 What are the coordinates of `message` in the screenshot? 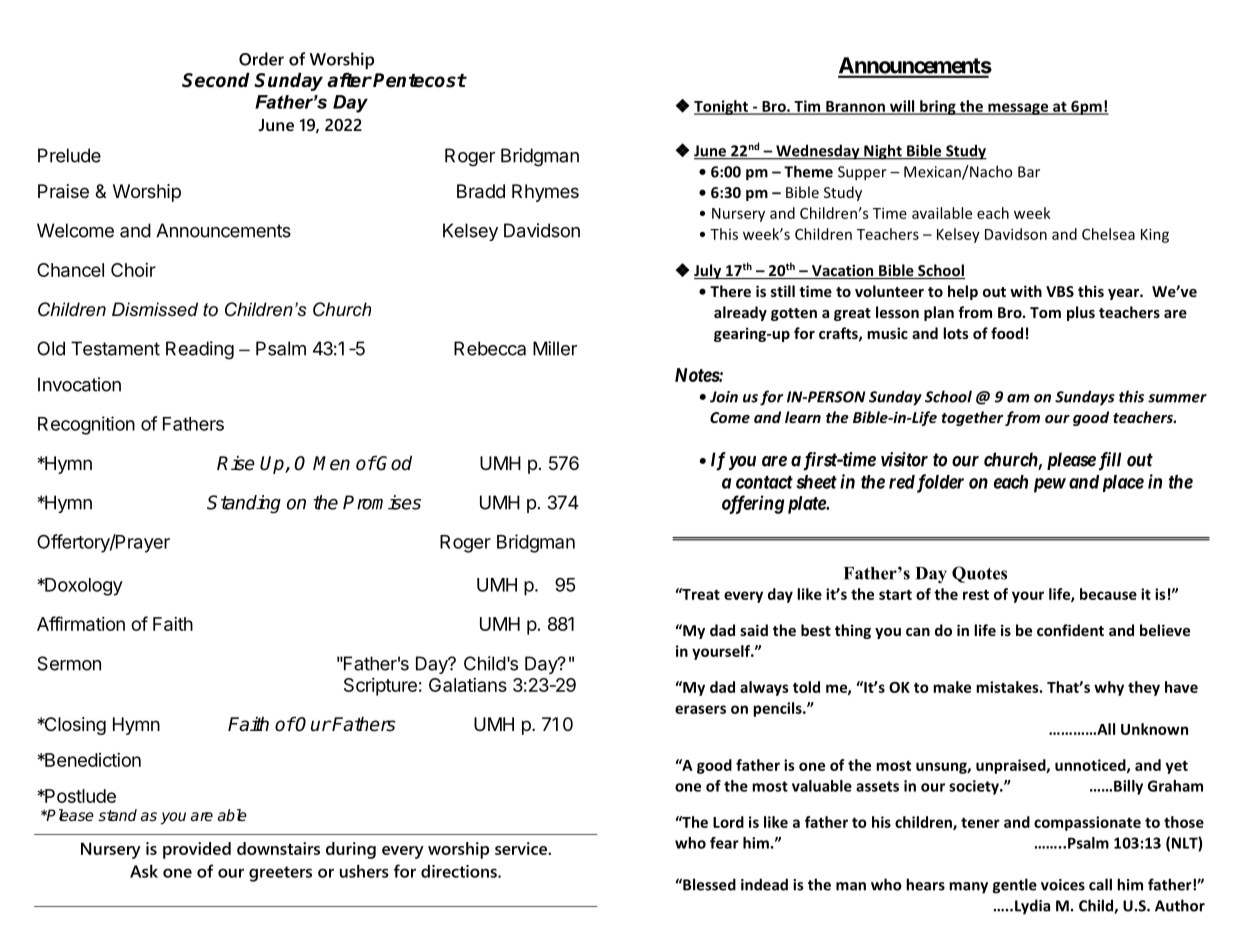 It's located at (1018, 109).
